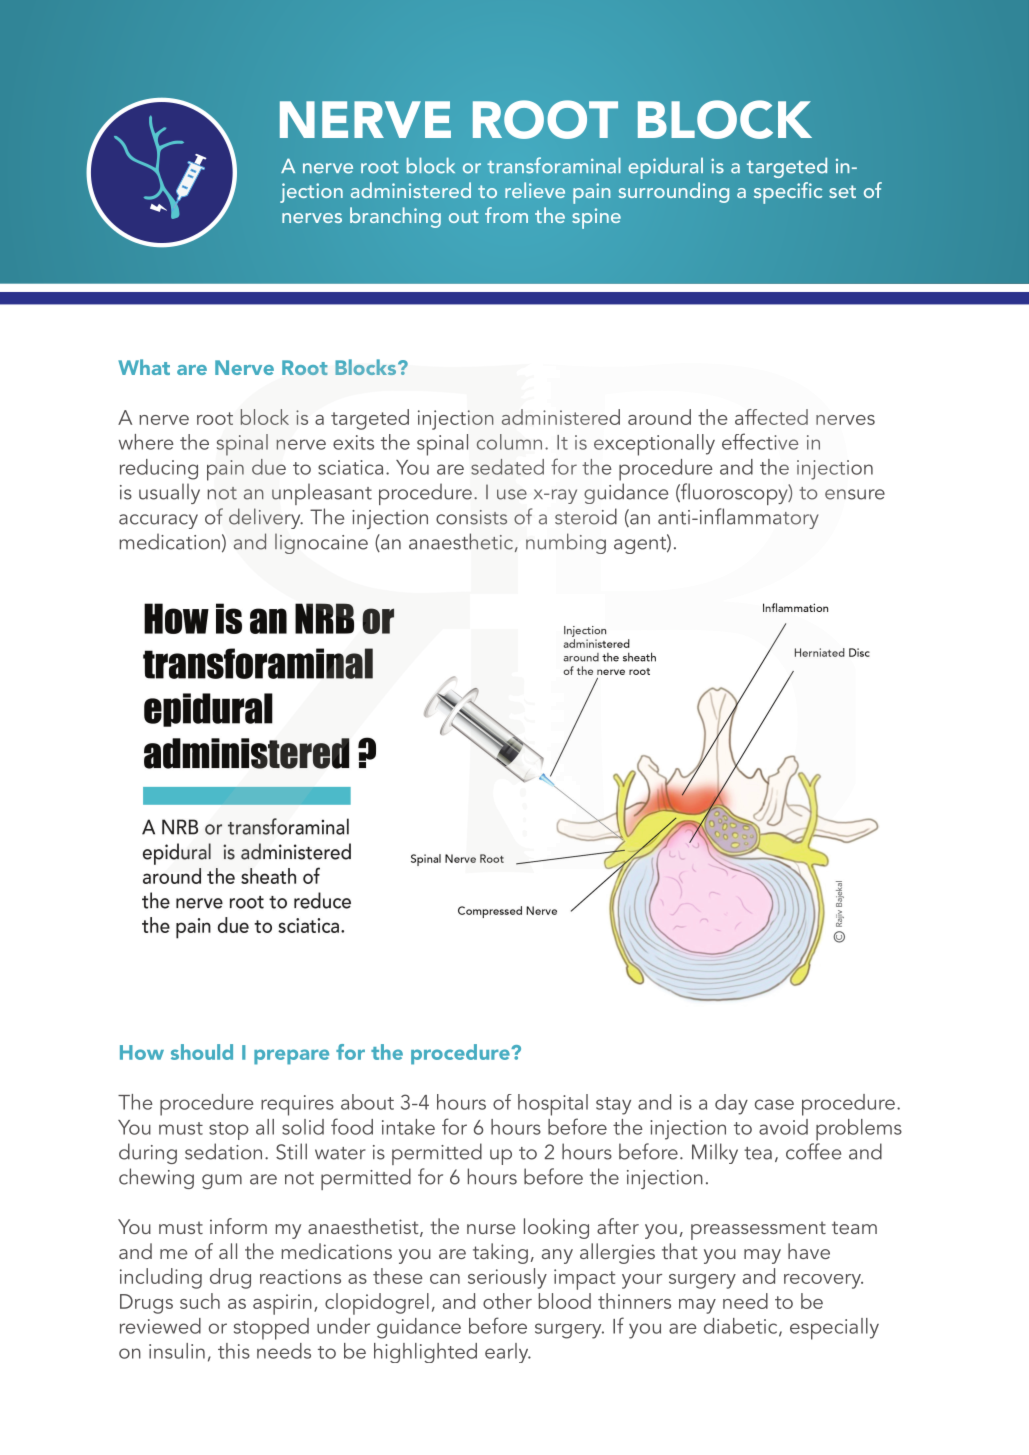 The height and width of the page is (1455, 1029). I want to click on such, so click(200, 1301).
